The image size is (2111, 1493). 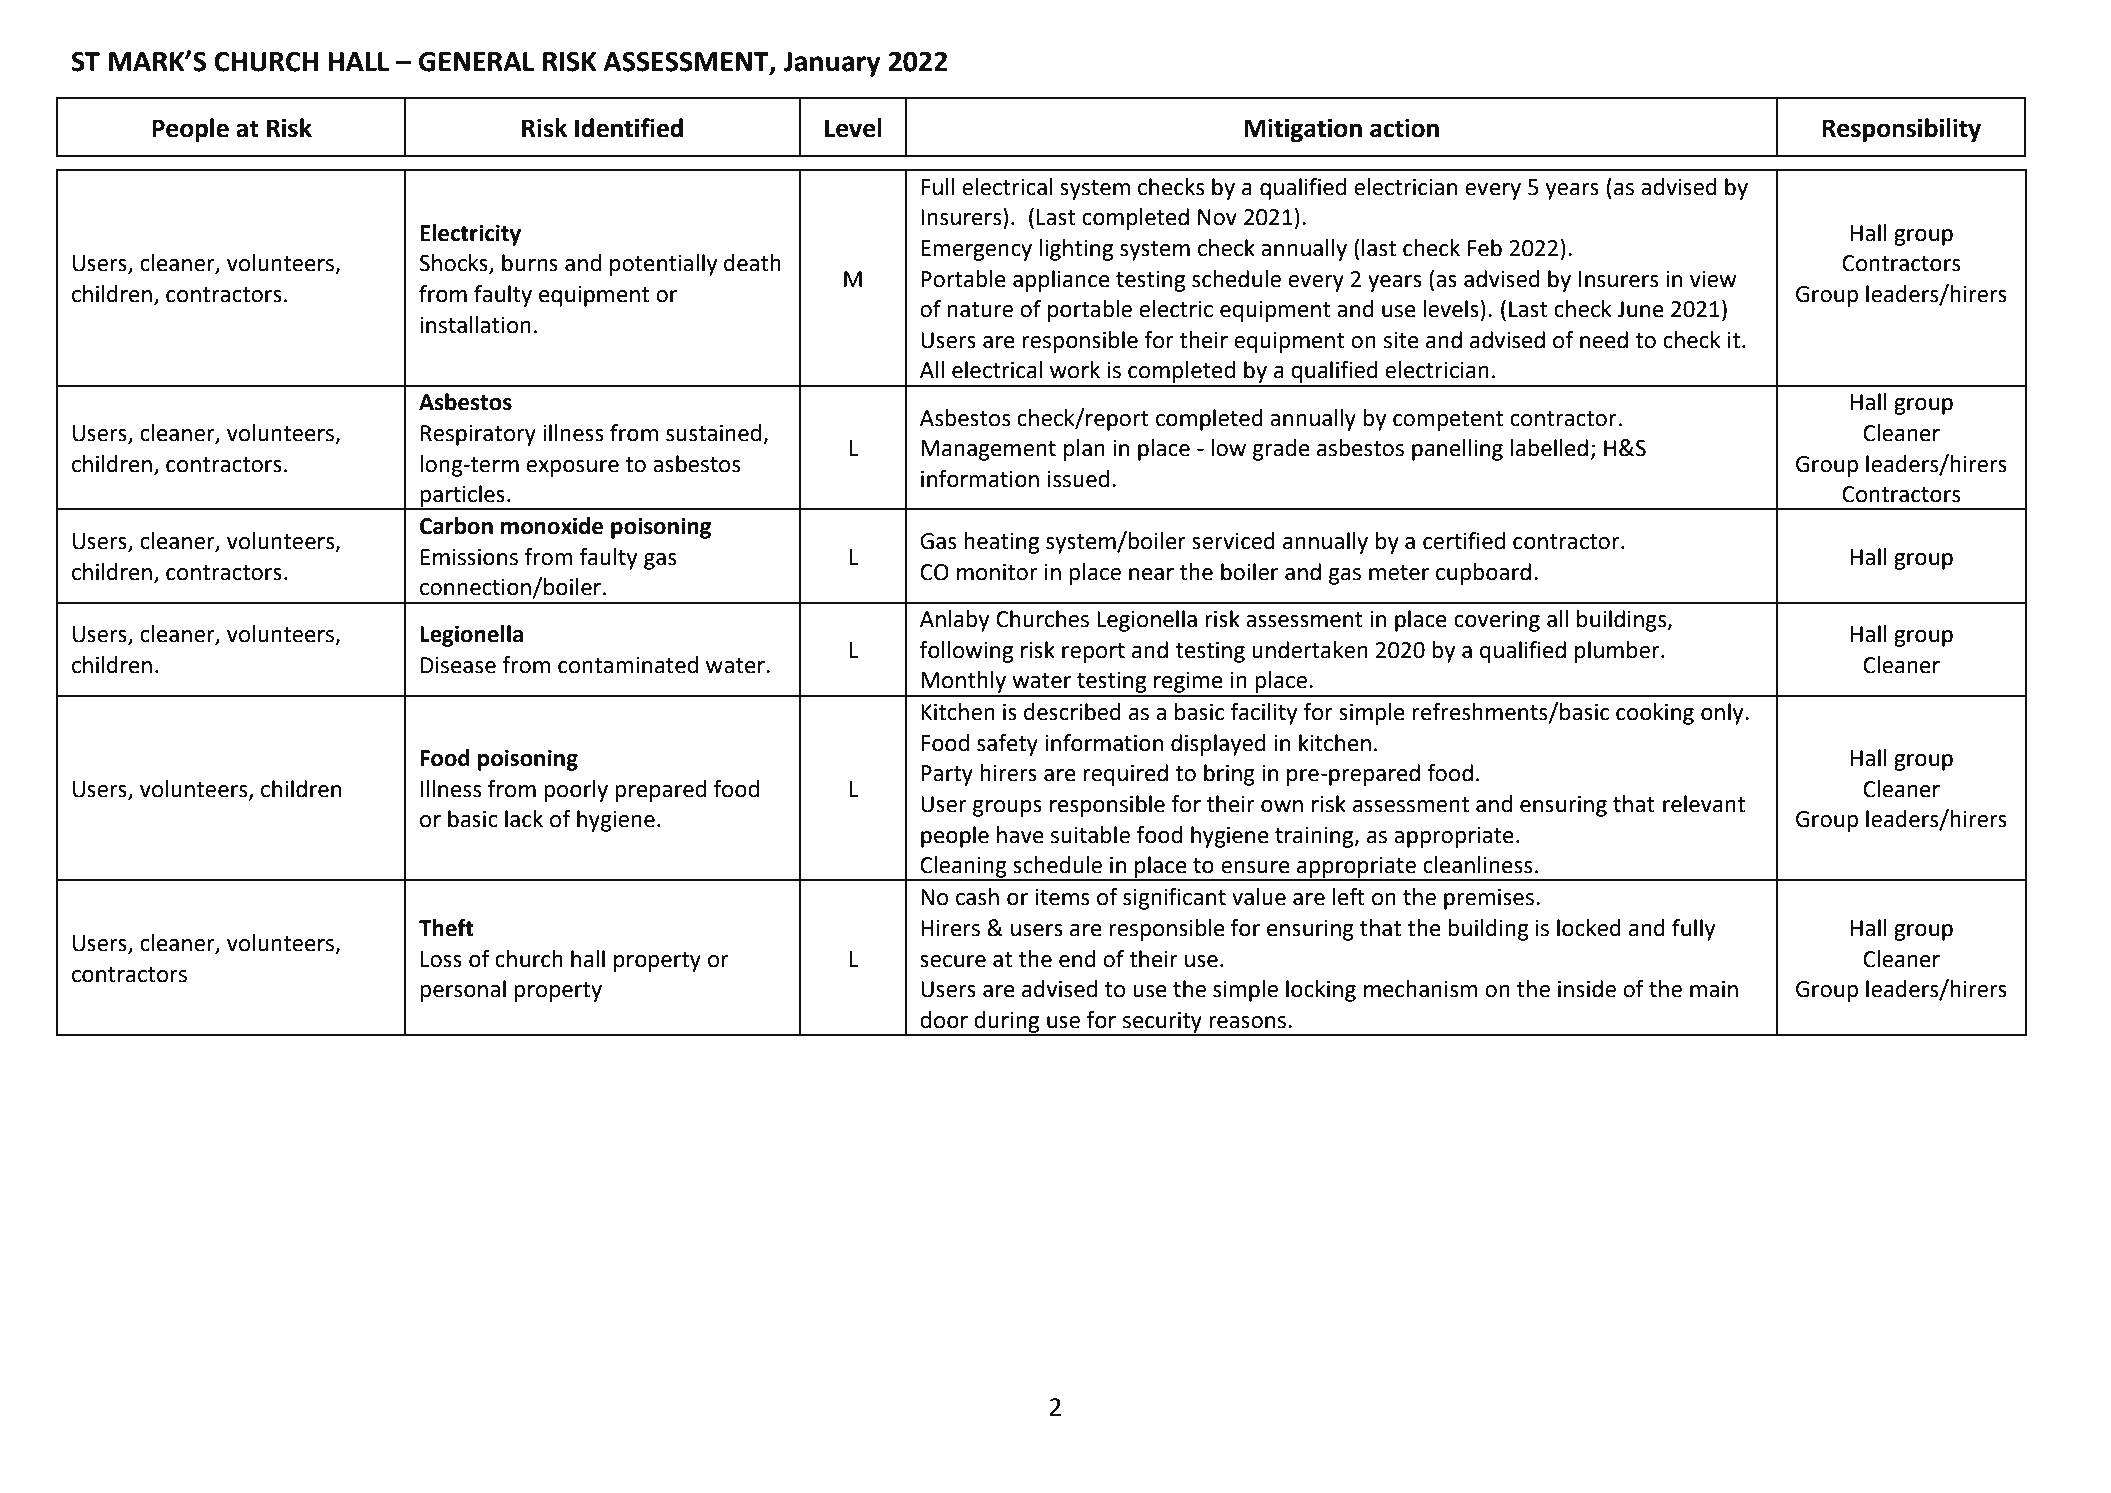 I want to click on Mitigation, so click(x=1303, y=131).
